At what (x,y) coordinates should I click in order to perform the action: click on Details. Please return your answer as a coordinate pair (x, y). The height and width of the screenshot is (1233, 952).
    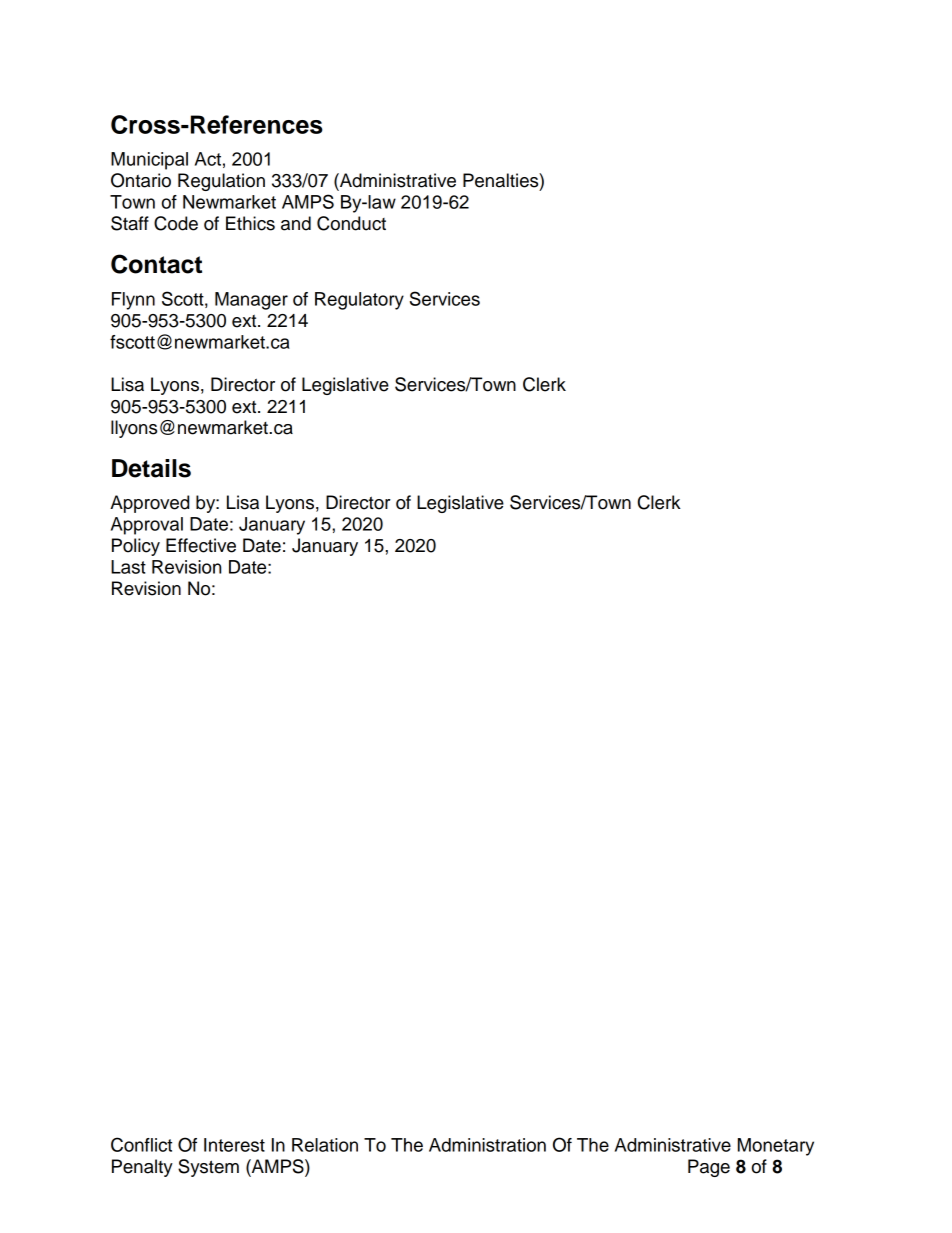
    Looking at the image, I should click on (151, 468).
